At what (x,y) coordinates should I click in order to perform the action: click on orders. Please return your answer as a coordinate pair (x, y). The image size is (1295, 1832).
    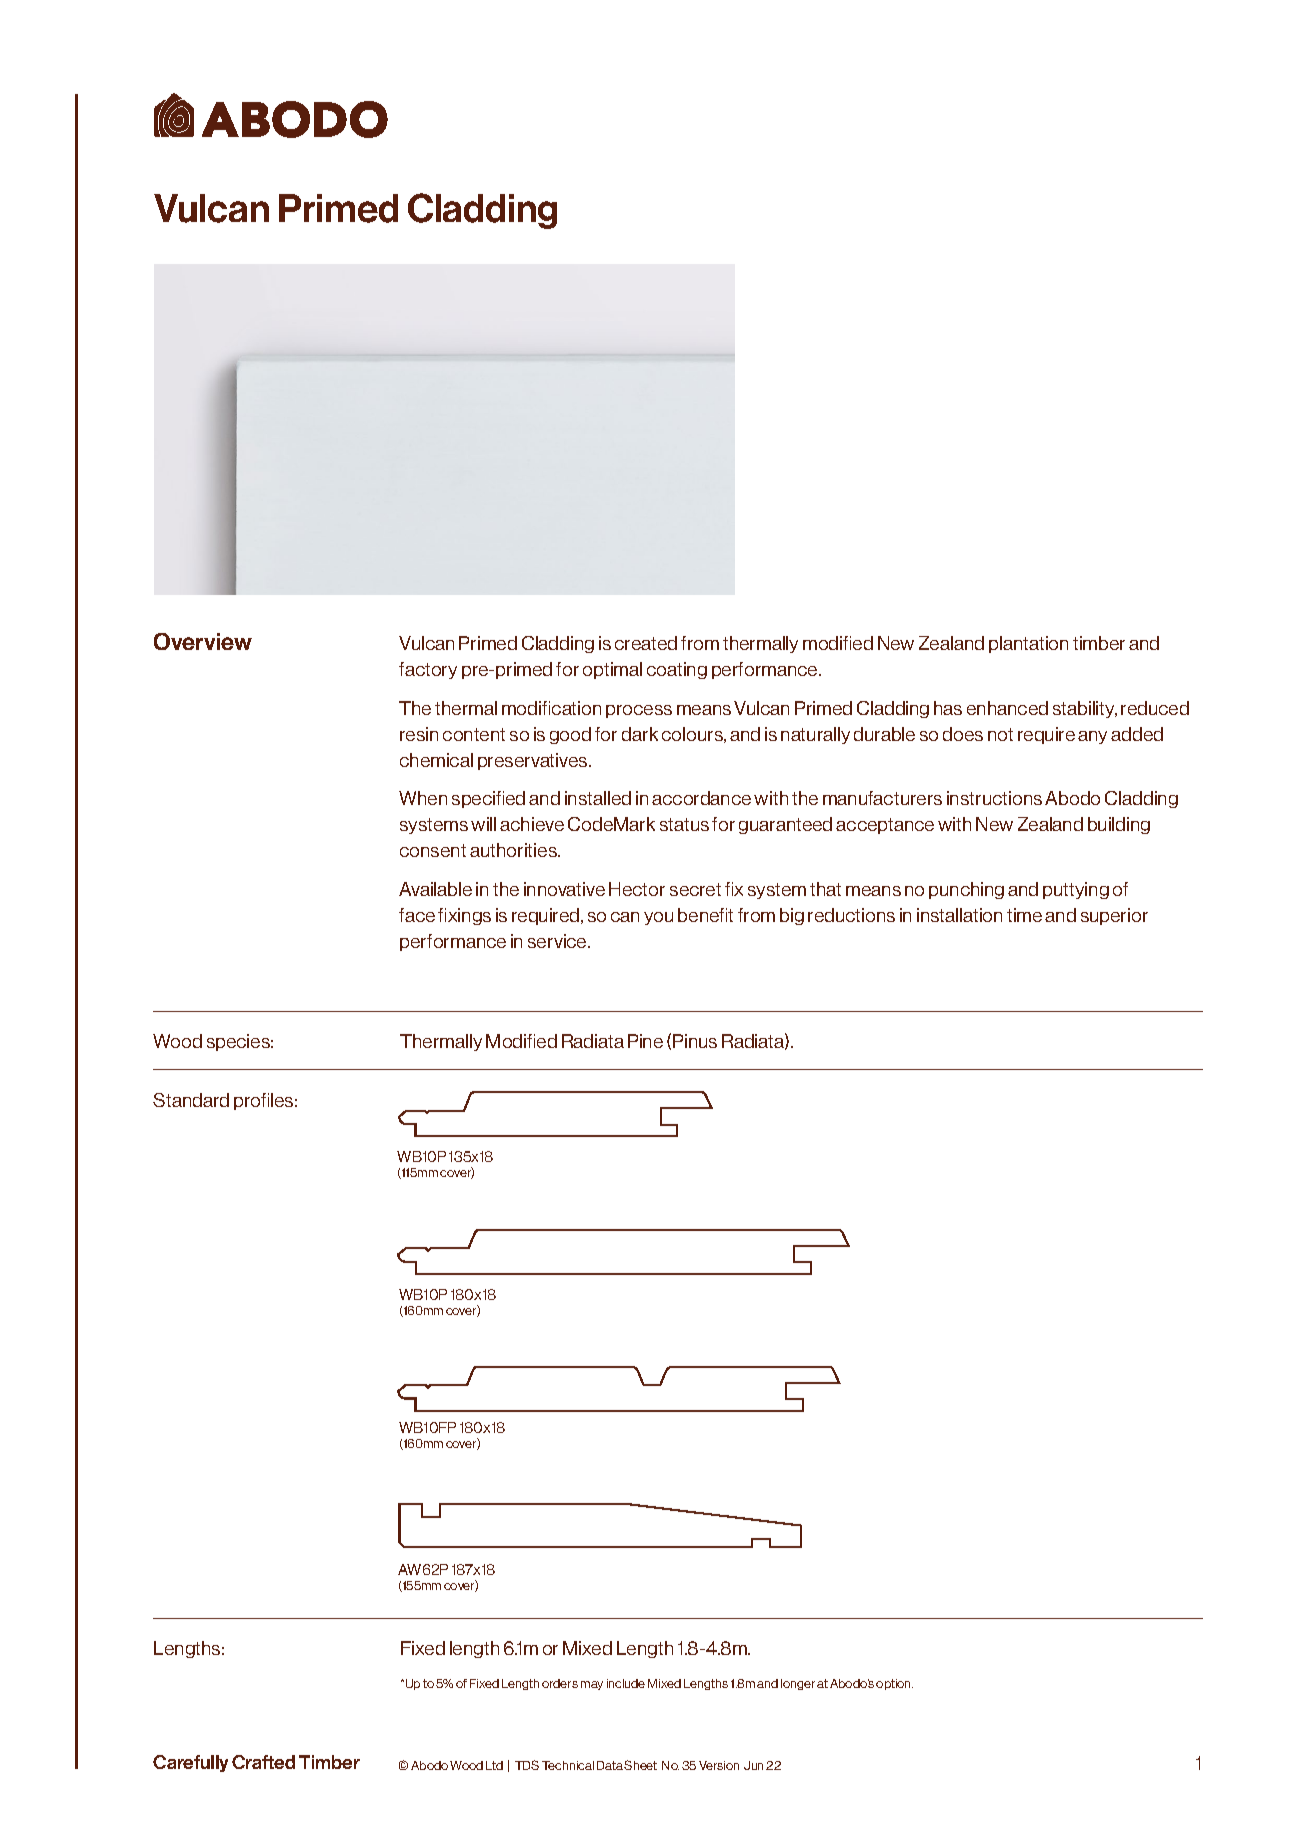
    Looking at the image, I should click on (560, 1683).
